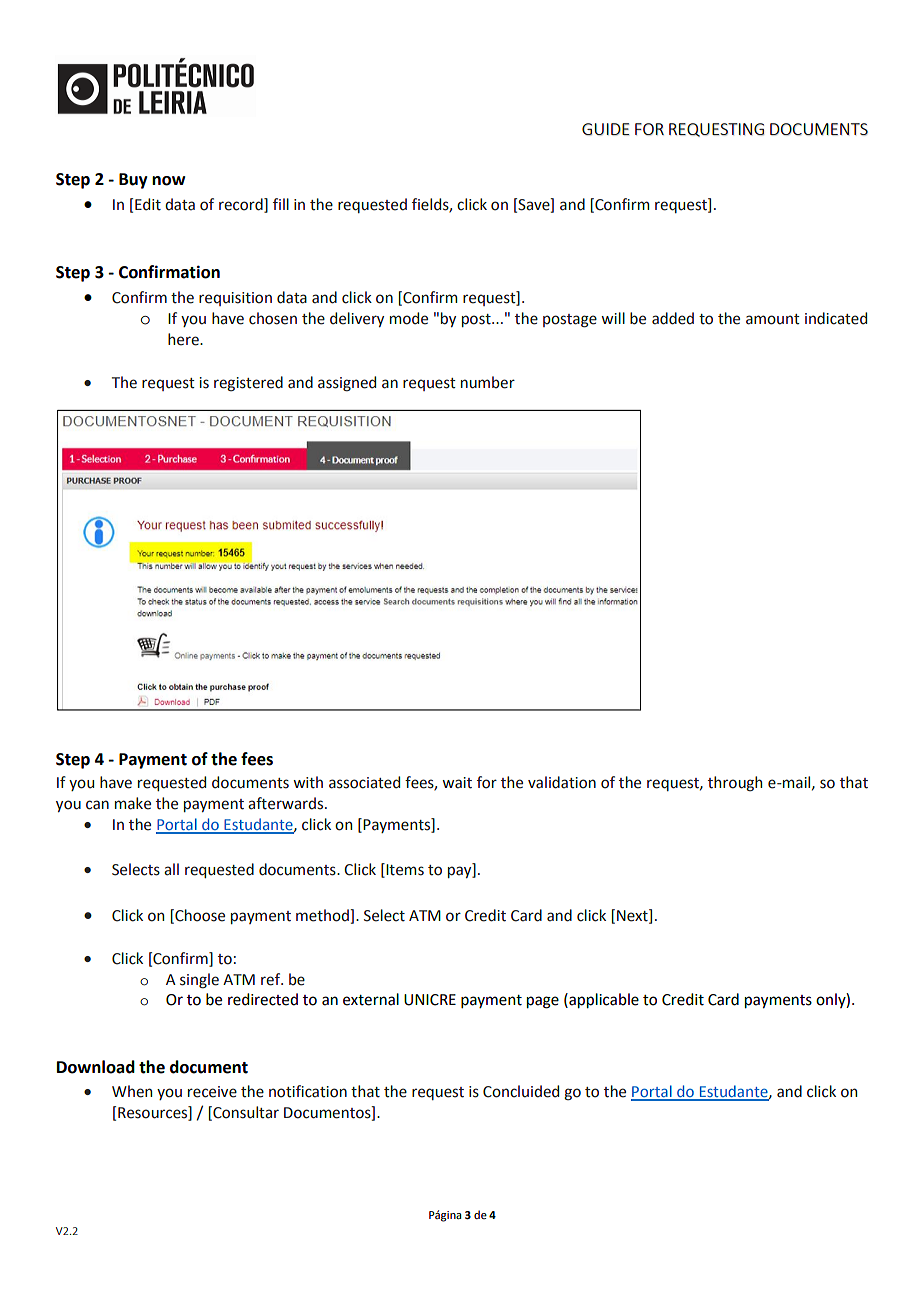  What do you see at coordinates (603, 1001) in the screenshot?
I see `applicable` at bounding box center [603, 1001].
